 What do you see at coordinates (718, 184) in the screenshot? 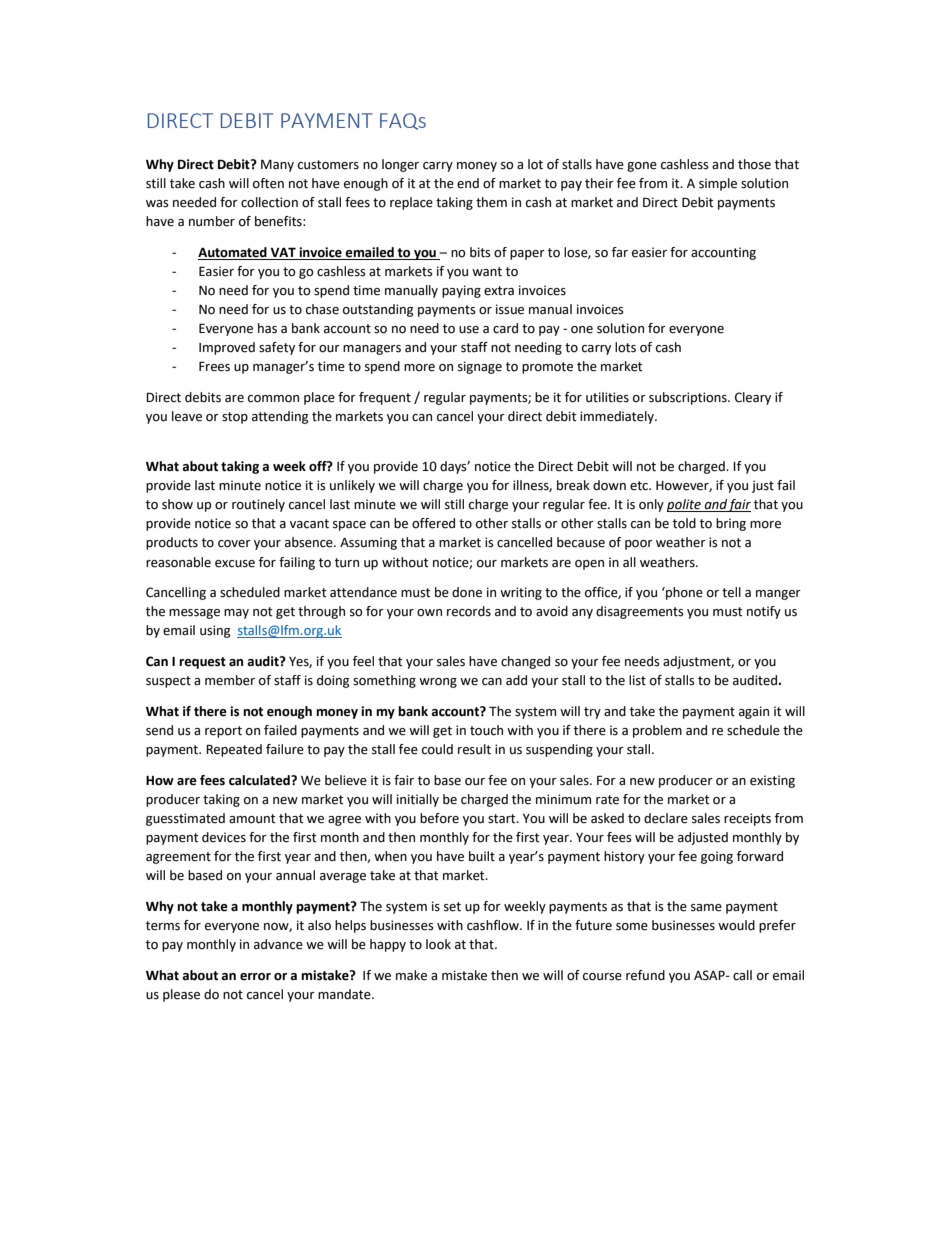
I see `simple` at bounding box center [718, 184].
